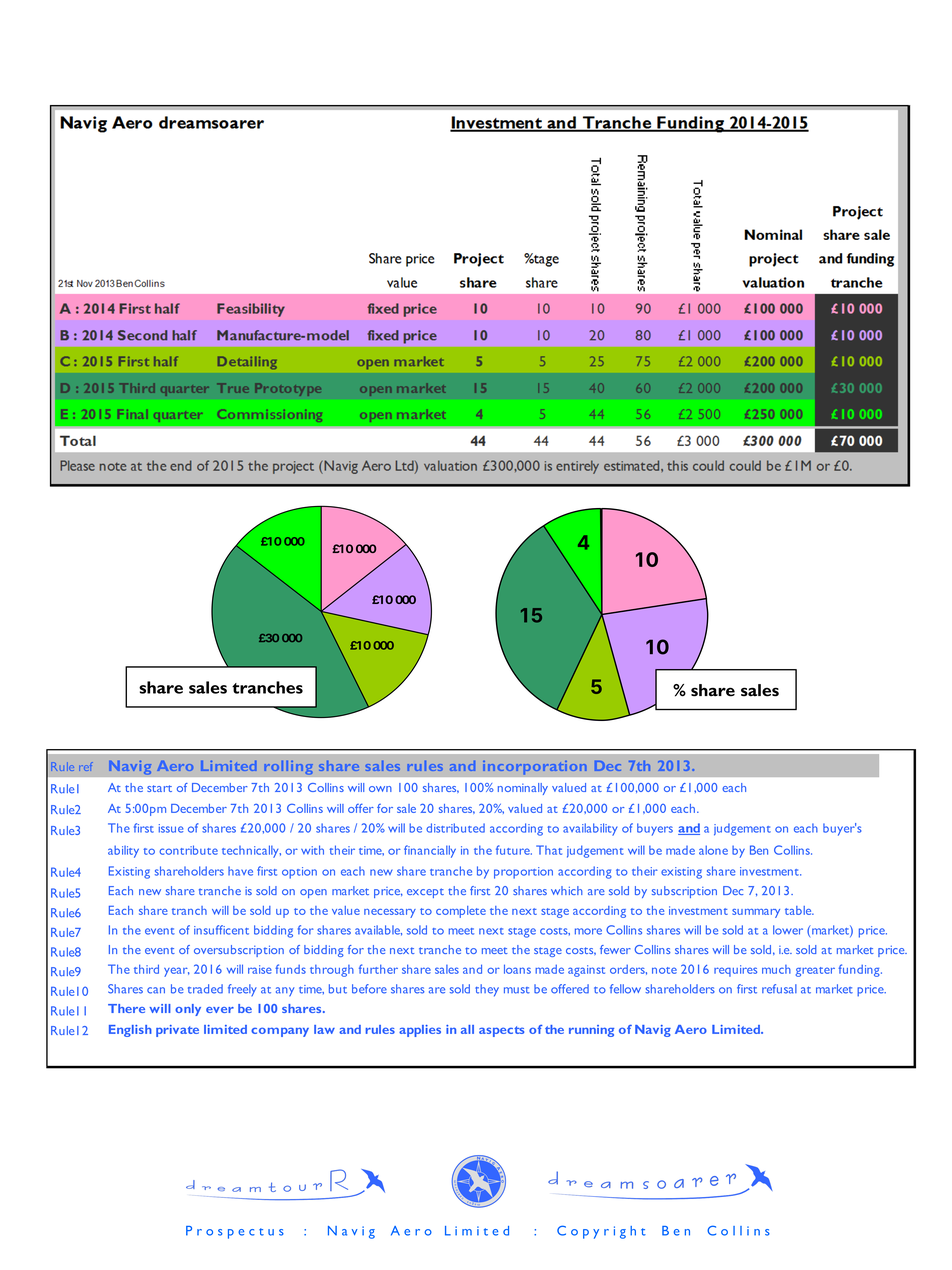  I want to click on nominally, so click(523, 789).
